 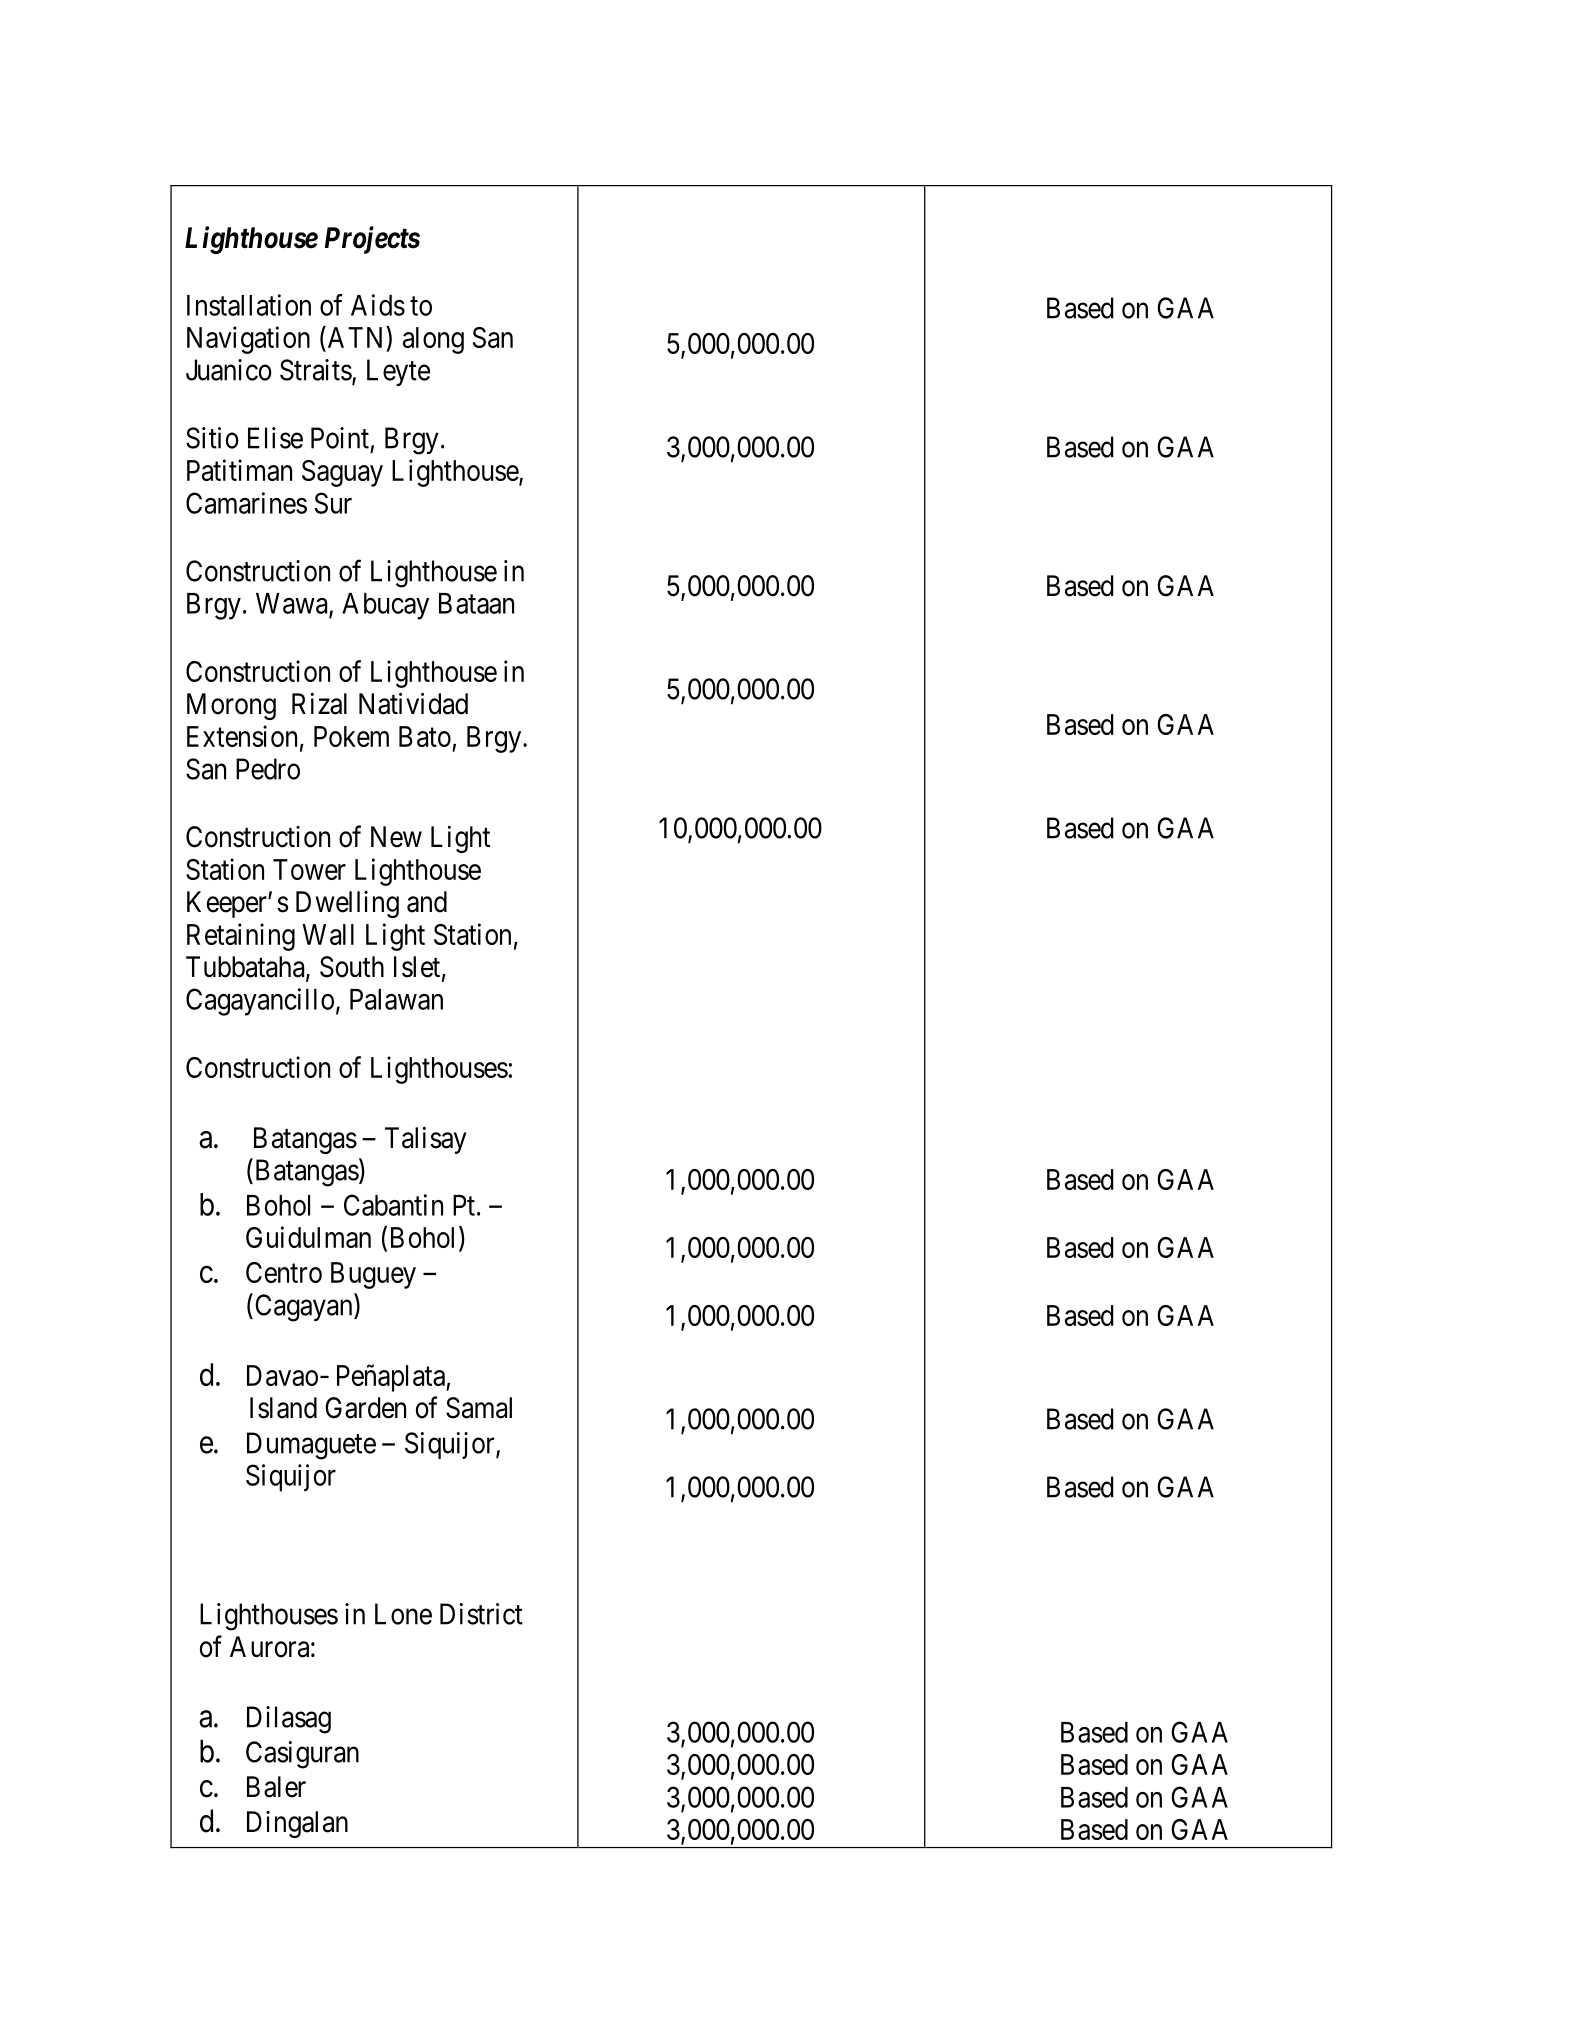 What do you see at coordinates (396, 837) in the screenshot?
I see `New` at bounding box center [396, 837].
